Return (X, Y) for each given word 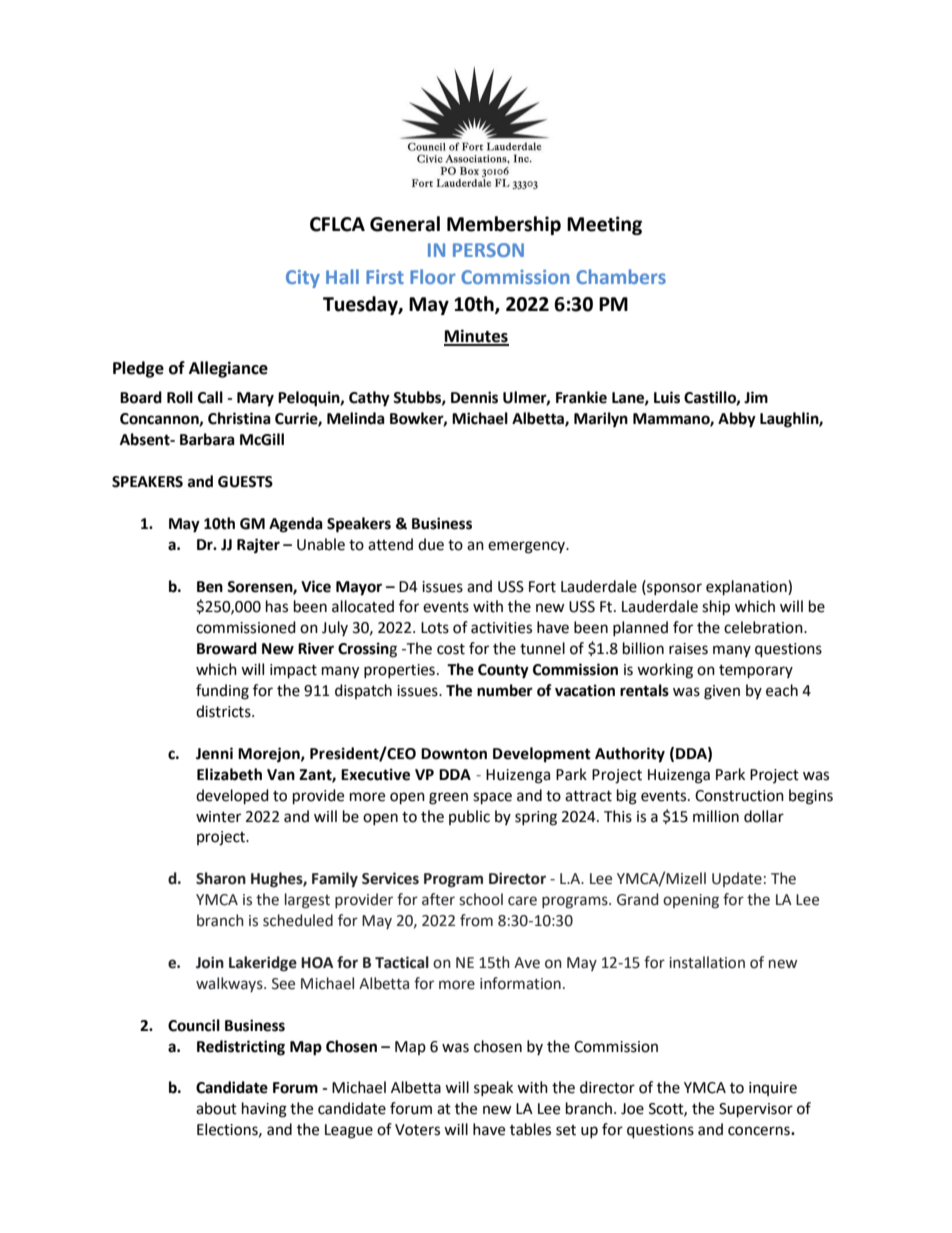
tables (530, 1129)
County (503, 671)
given (722, 692)
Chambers (621, 276)
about (216, 1108)
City (303, 279)
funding (222, 692)
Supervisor (756, 1110)
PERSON (488, 250)
